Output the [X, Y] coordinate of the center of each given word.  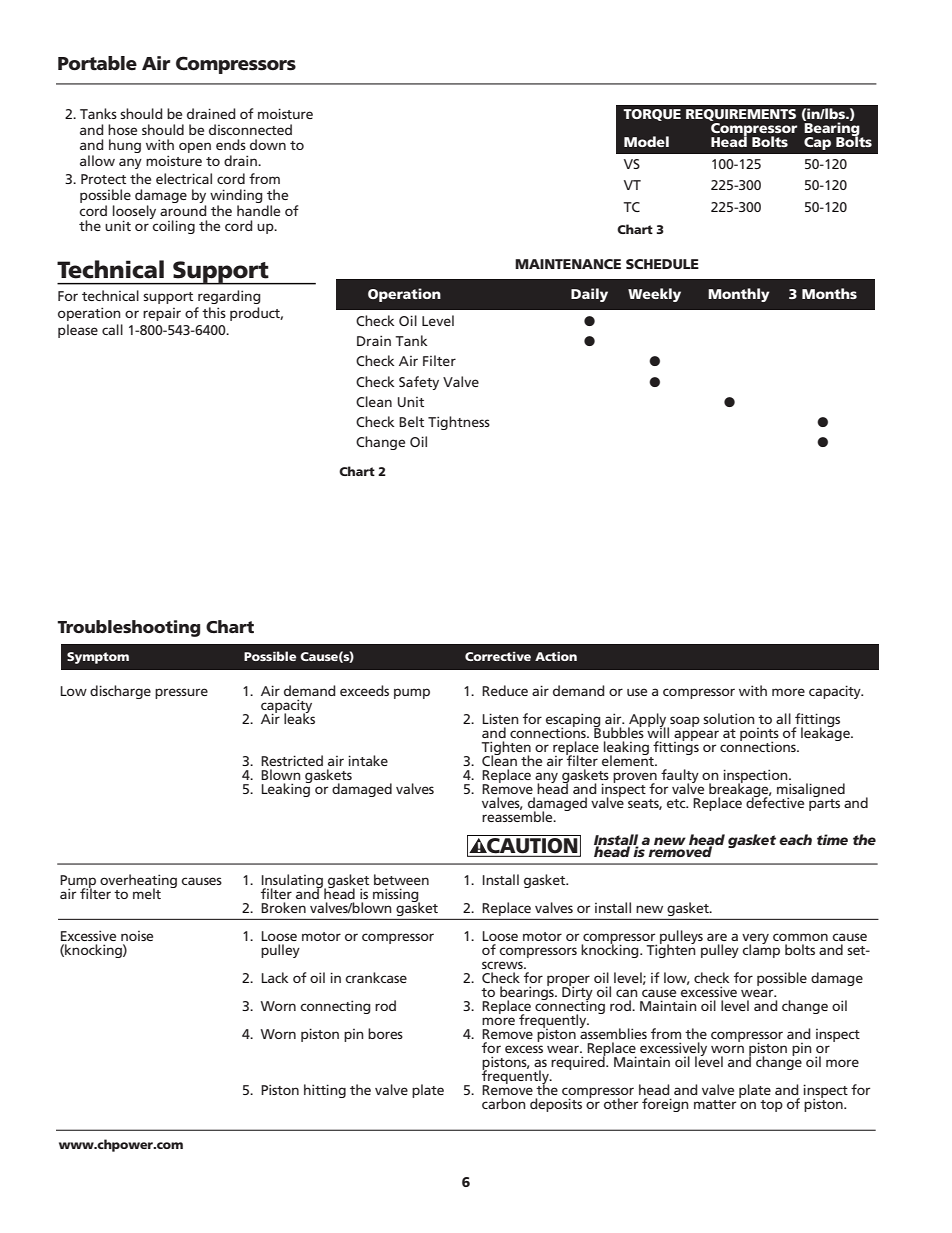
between [401, 879]
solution [729, 718]
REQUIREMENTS [741, 115]
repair [162, 314]
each [795, 839]
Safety [419, 383]
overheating [138, 882]
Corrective [498, 656]
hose [122, 129]
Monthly [739, 295]
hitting [325, 1091]
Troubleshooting [128, 628]
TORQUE [652, 115]
